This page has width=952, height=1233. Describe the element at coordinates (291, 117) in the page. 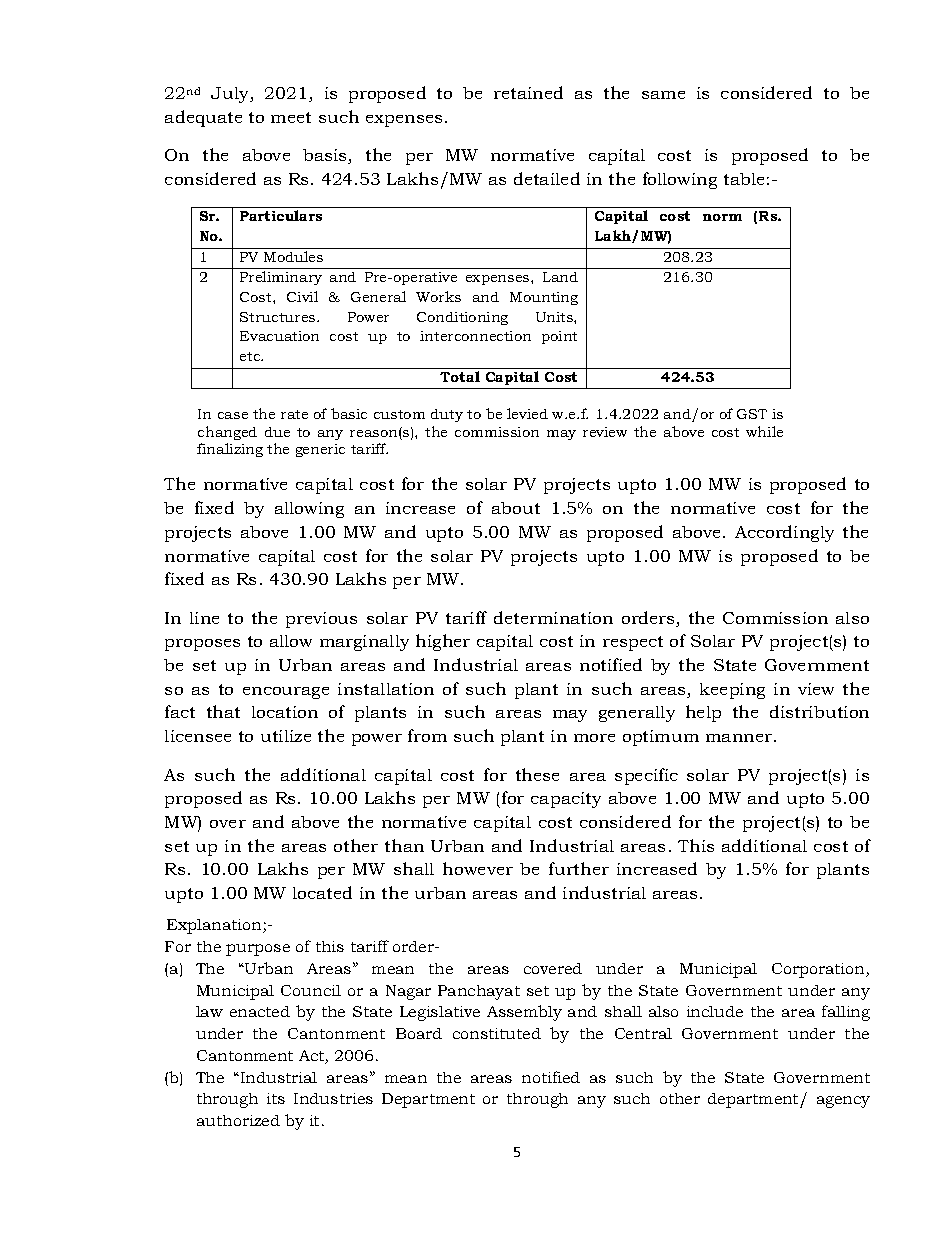

I see `meet` at that location.
